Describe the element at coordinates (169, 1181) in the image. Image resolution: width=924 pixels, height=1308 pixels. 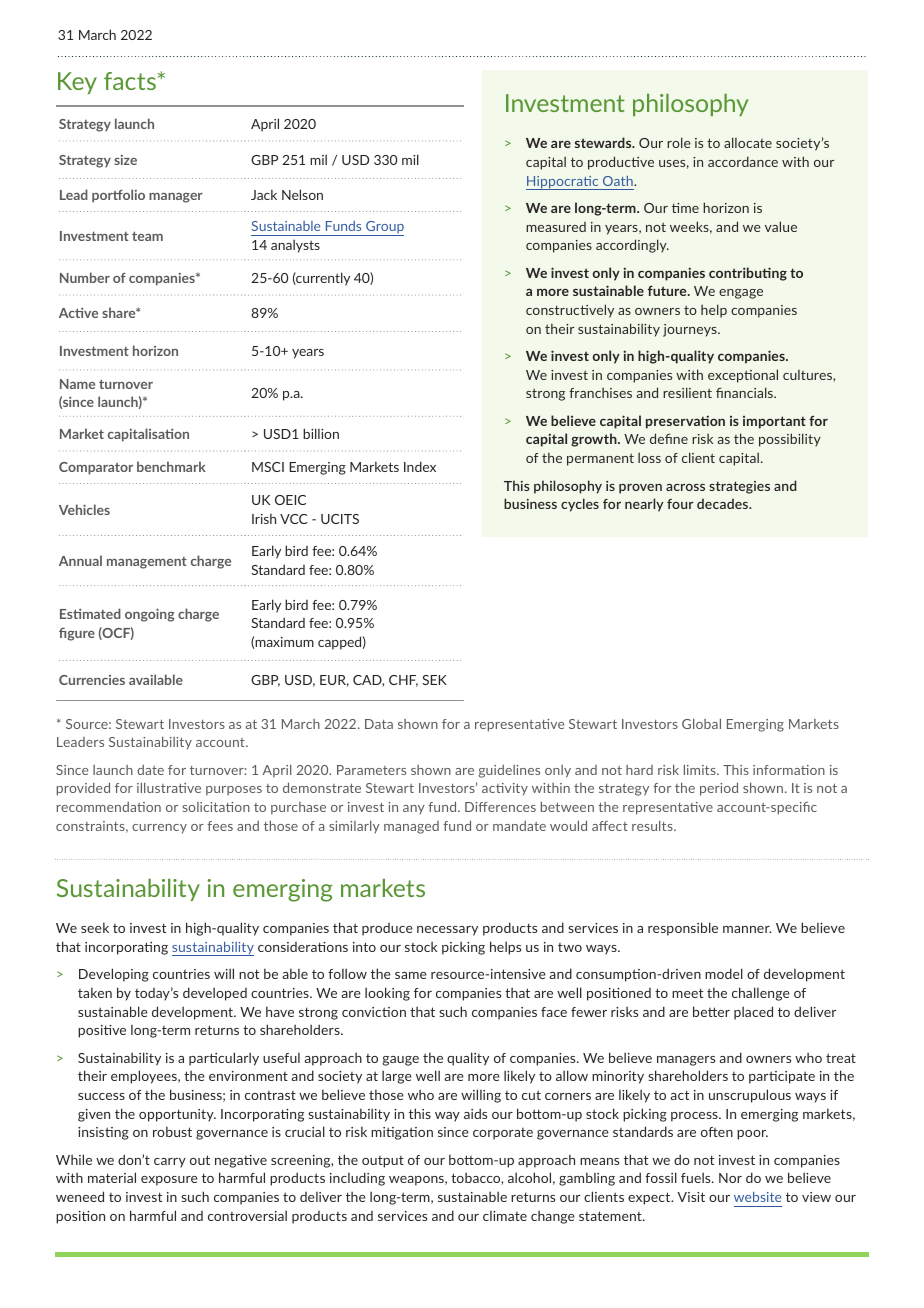
I see `exposure` at that location.
